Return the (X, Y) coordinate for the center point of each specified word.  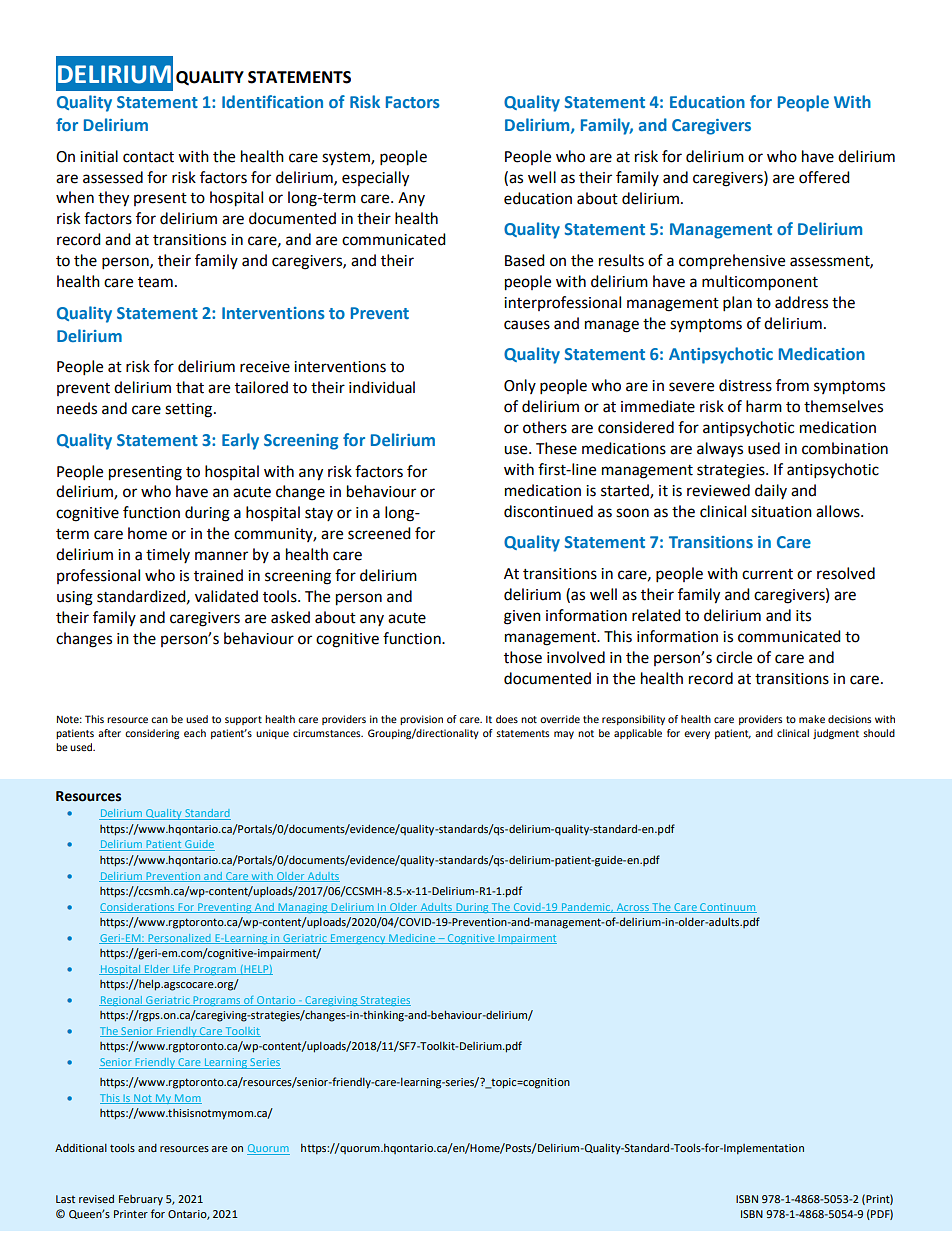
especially (375, 179)
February (141, 1200)
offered (824, 177)
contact (148, 157)
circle (734, 657)
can (159, 720)
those (523, 657)
